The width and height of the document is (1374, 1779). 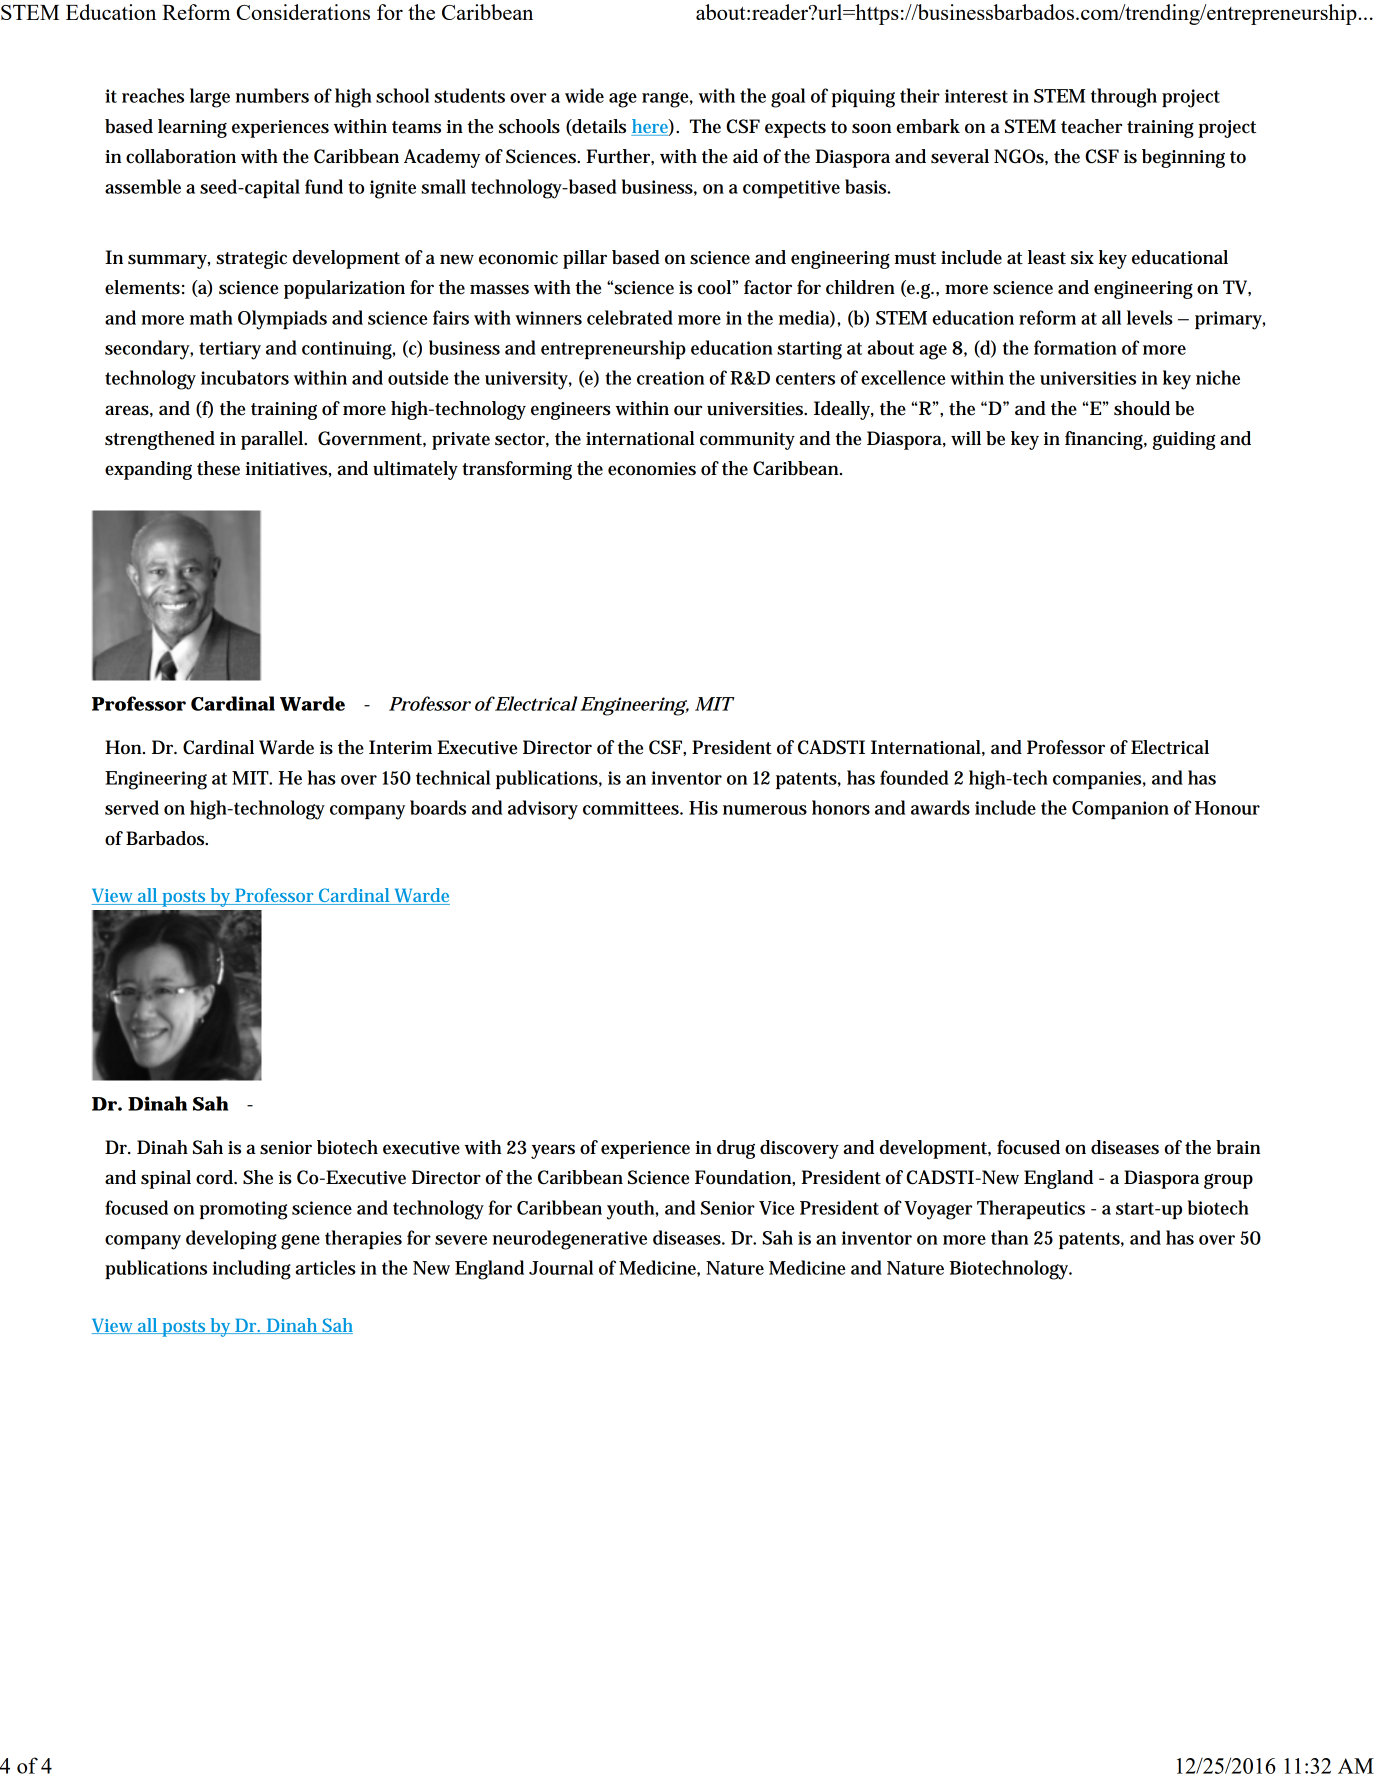 What do you see at coordinates (777, 1208) in the document?
I see `Vice` at bounding box center [777, 1208].
